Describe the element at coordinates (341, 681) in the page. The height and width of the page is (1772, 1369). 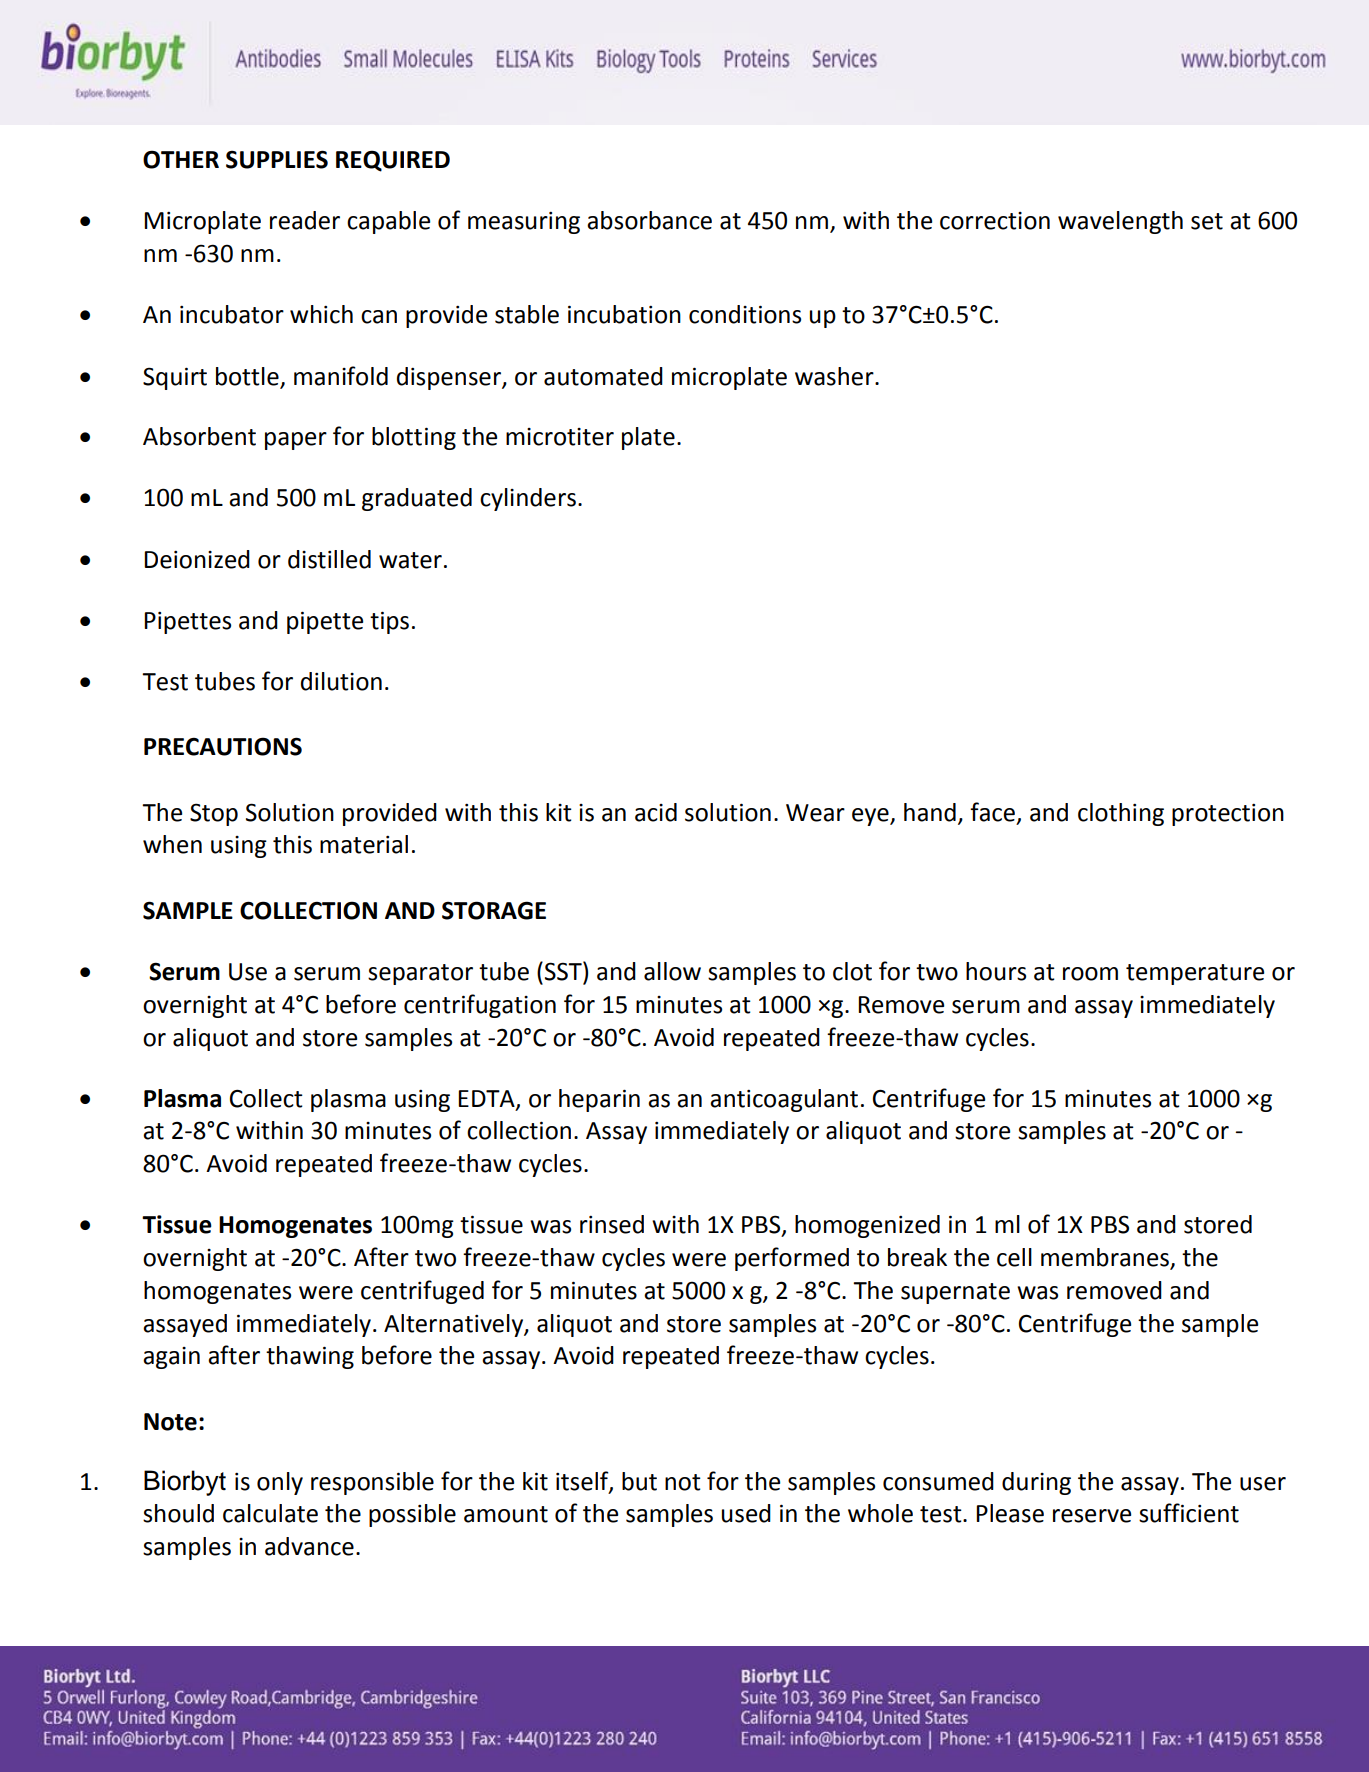
I see `dilution` at that location.
